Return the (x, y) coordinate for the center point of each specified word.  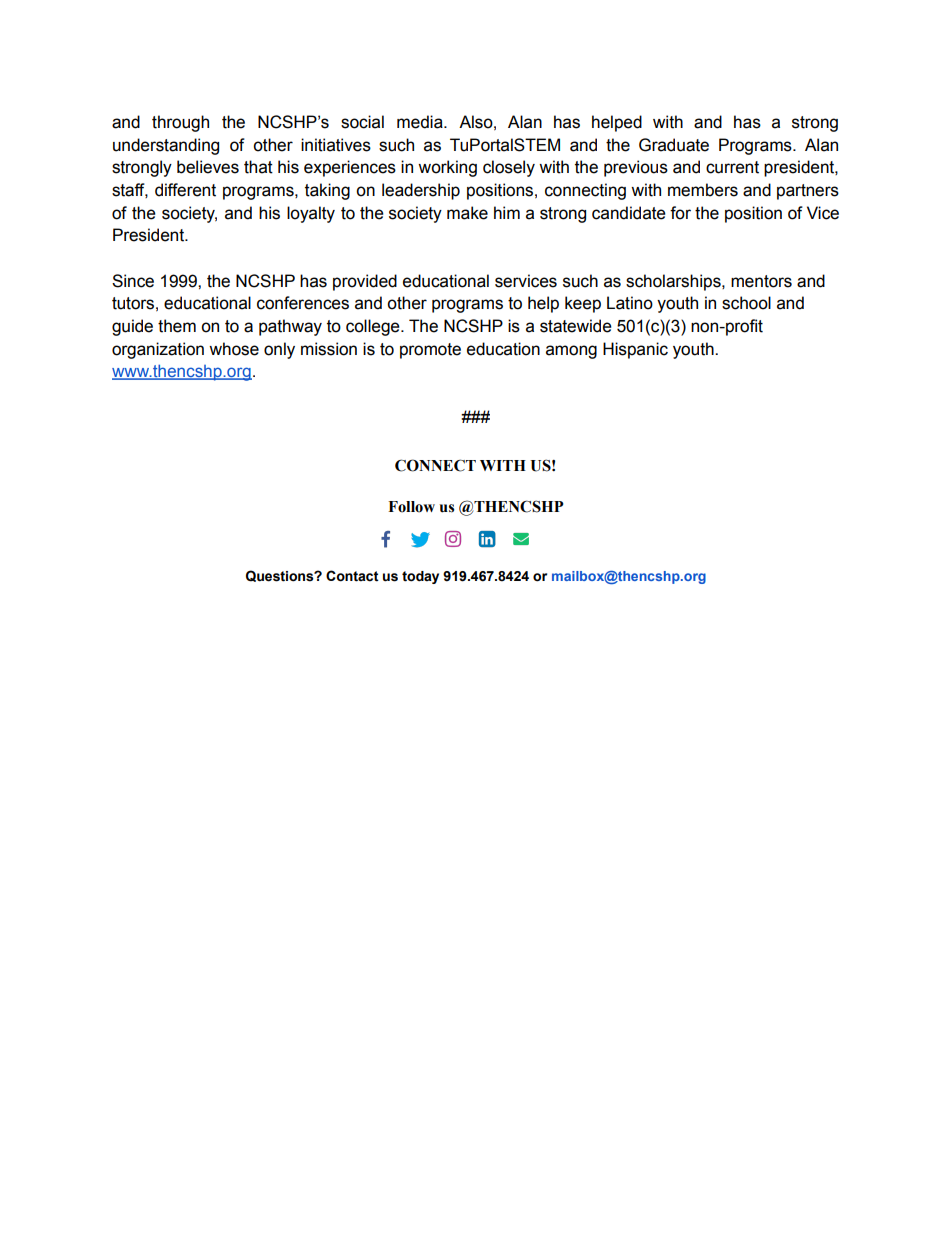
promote (430, 351)
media (421, 122)
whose (234, 349)
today (420, 577)
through (180, 123)
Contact (352, 576)
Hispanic (635, 350)
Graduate (674, 145)
